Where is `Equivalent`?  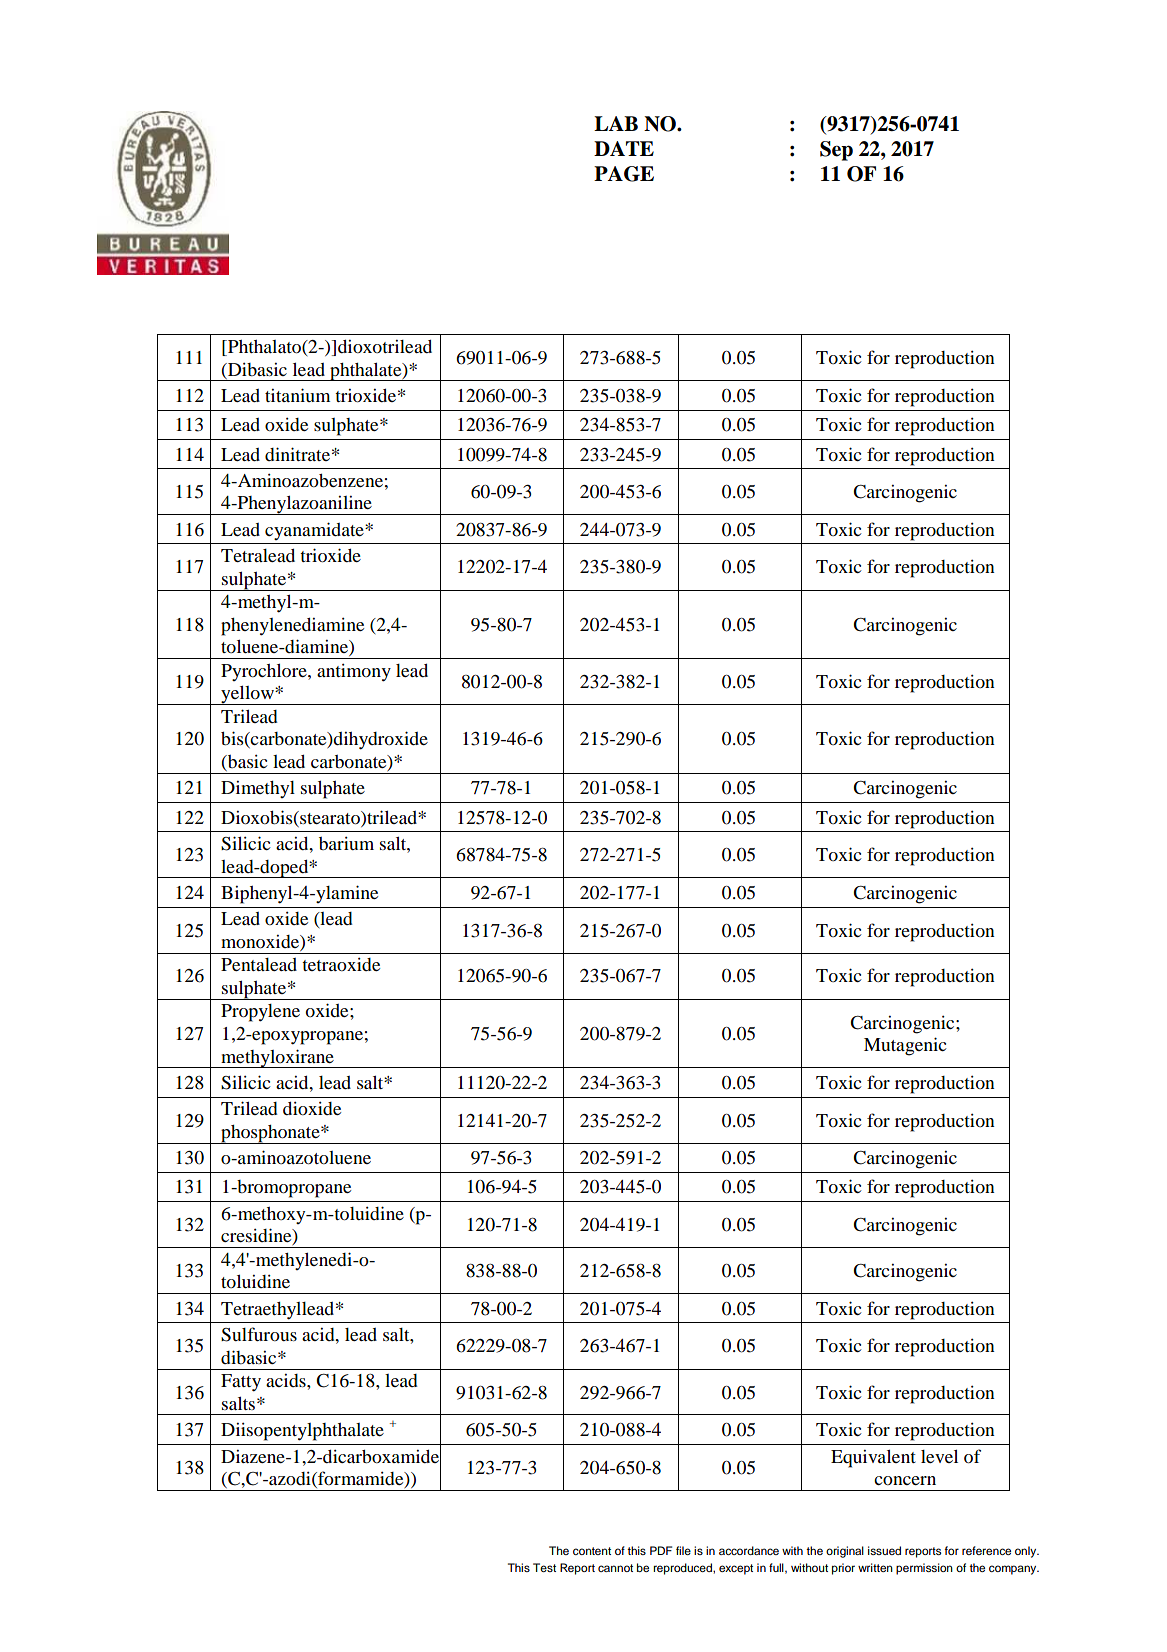
Equivalent is located at coordinates (873, 1458).
